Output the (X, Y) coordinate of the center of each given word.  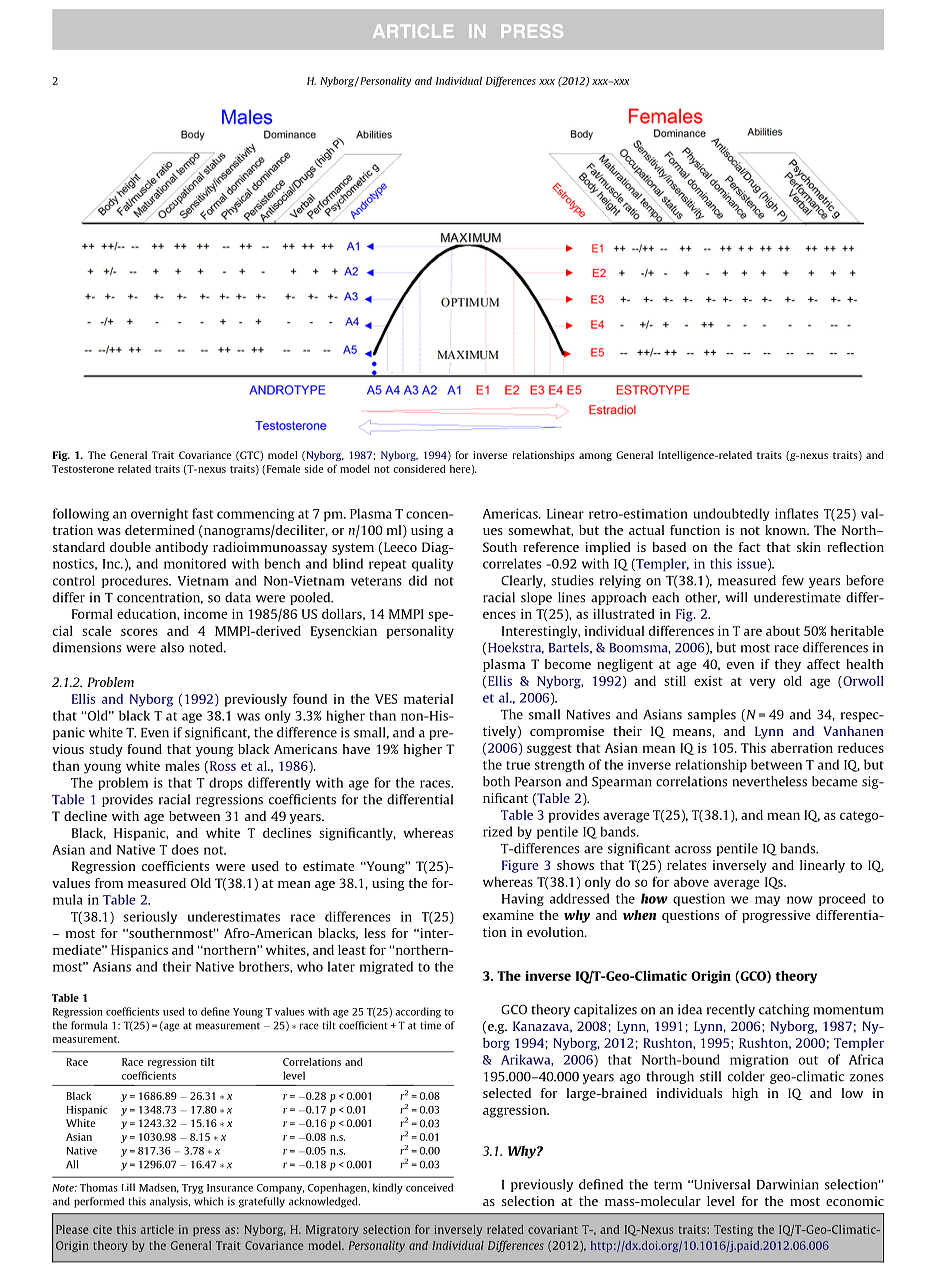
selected (507, 1093)
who (310, 966)
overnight (159, 514)
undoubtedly (731, 514)
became (835, 781)
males (182, 766)
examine (508, 915)
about (783, 631)
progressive (776, 916)
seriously (150, 917)
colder (746, 1076)
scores (139, 632)
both (496, 781)
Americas (511, 513)
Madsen (159, 1188)
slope (536, 598)
